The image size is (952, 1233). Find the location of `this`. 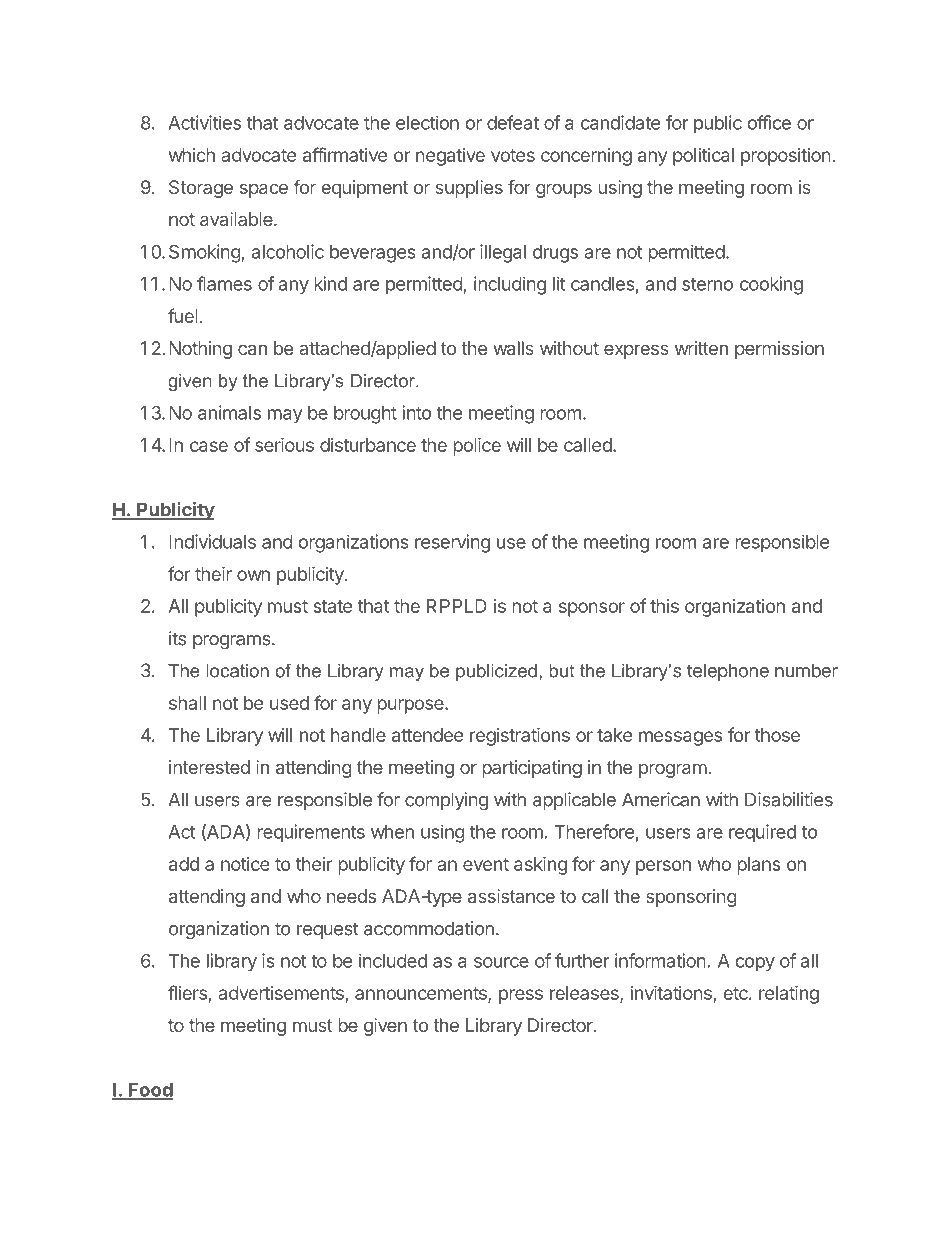

this is located at coordinates (664, 606).
